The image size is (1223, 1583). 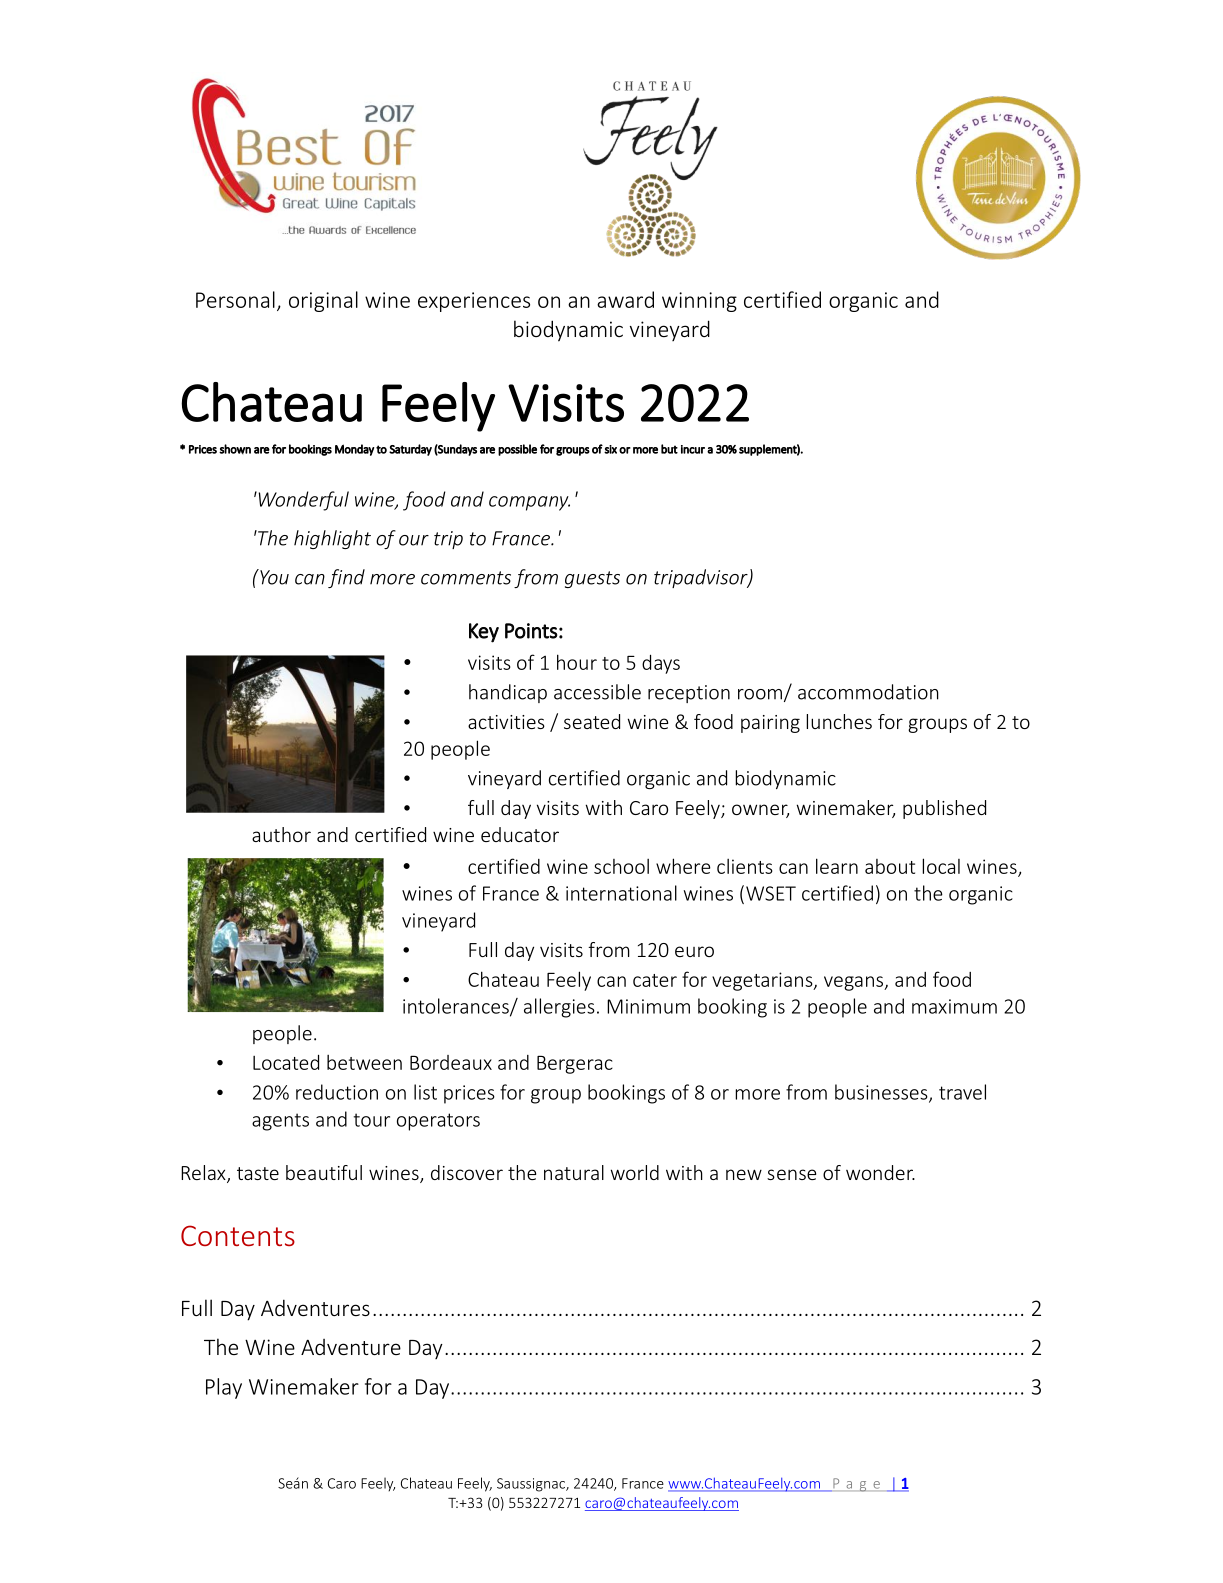 I want to click on vegans, so click(x=854, y=983).
